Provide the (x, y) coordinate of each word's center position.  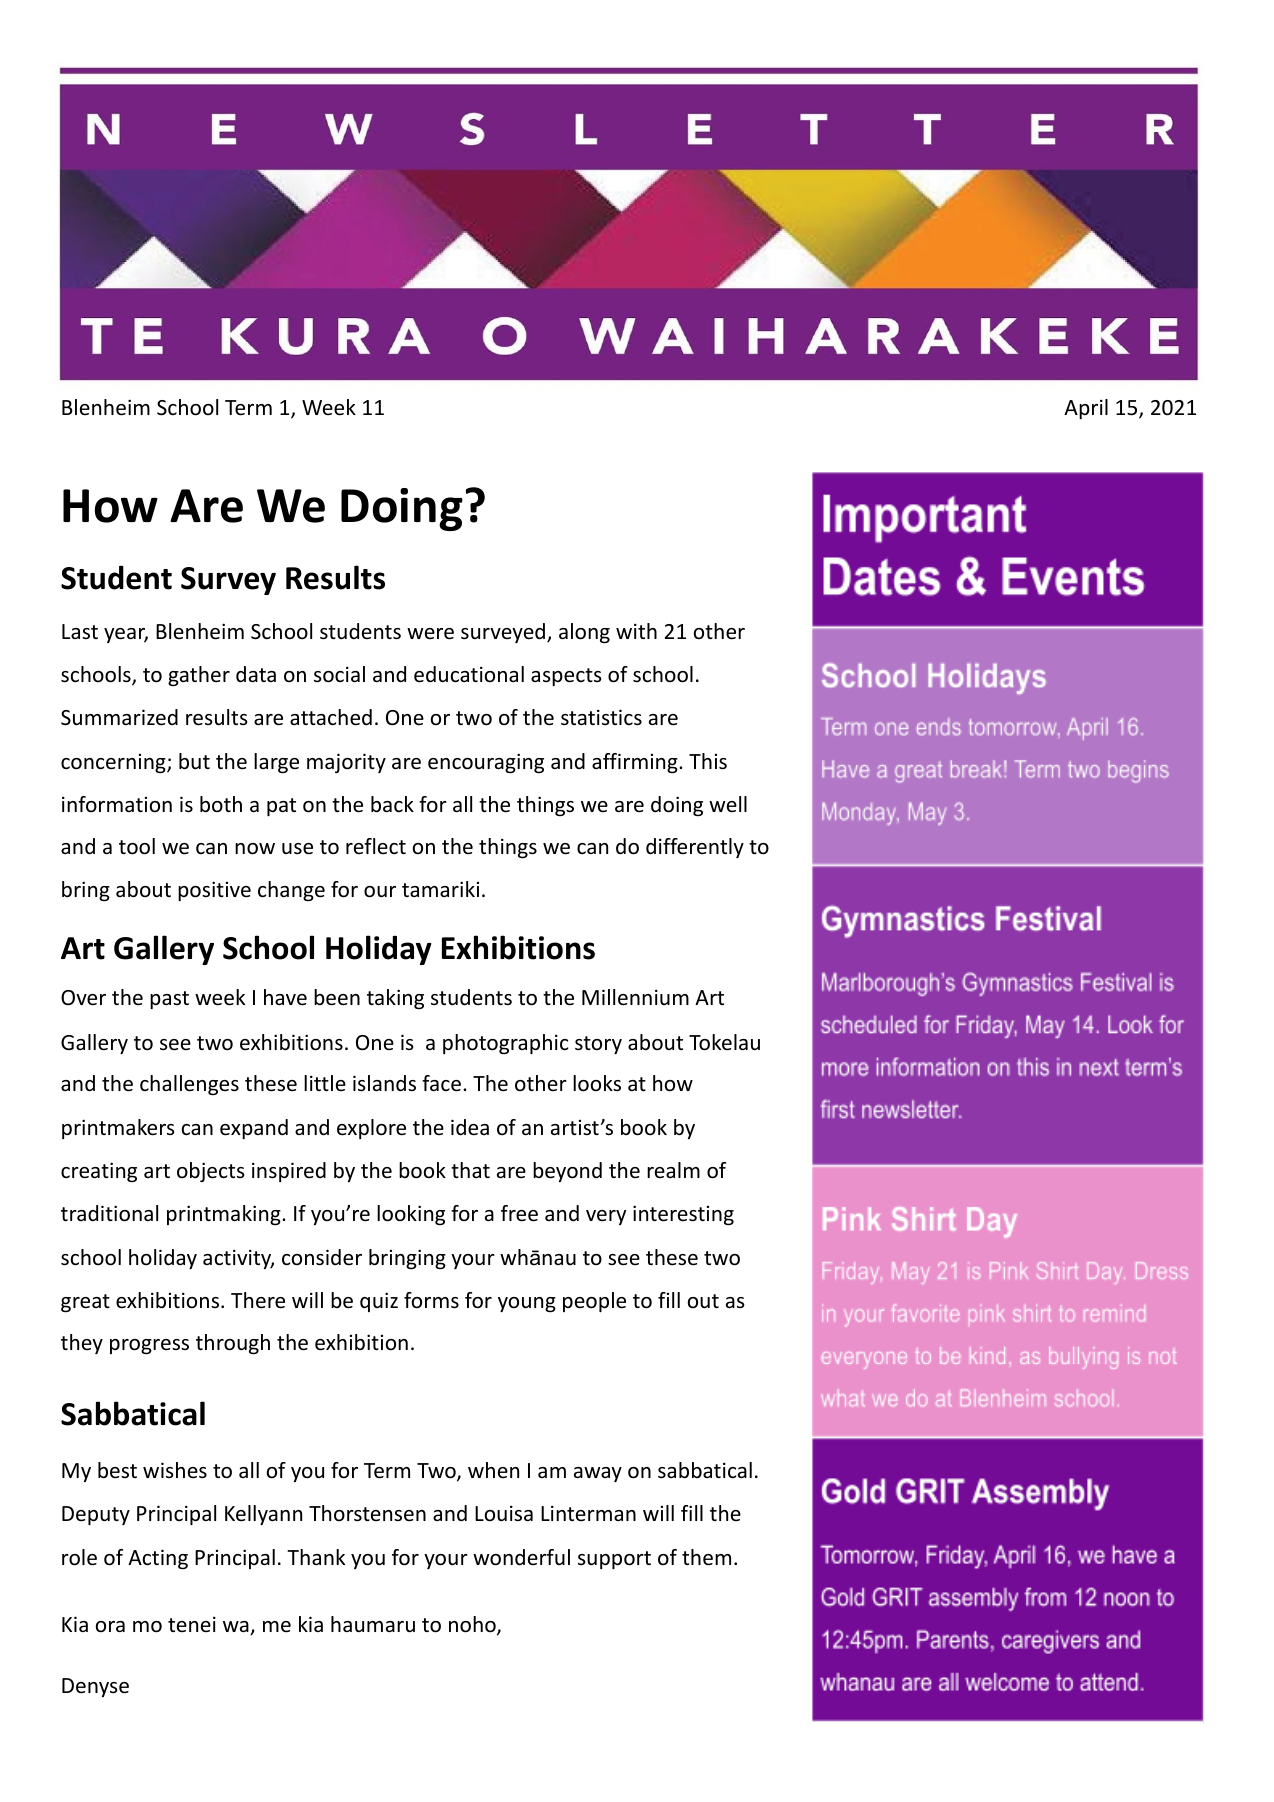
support (614, 1560)
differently (695, 848)
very (606, 1217)
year (126, 635)
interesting (683, 1215)
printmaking (225, 1215)
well (728, 804)
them (706, 1557)
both (221, 804)
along (584, 633)
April (1086, 409)
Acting (158, 1559)
